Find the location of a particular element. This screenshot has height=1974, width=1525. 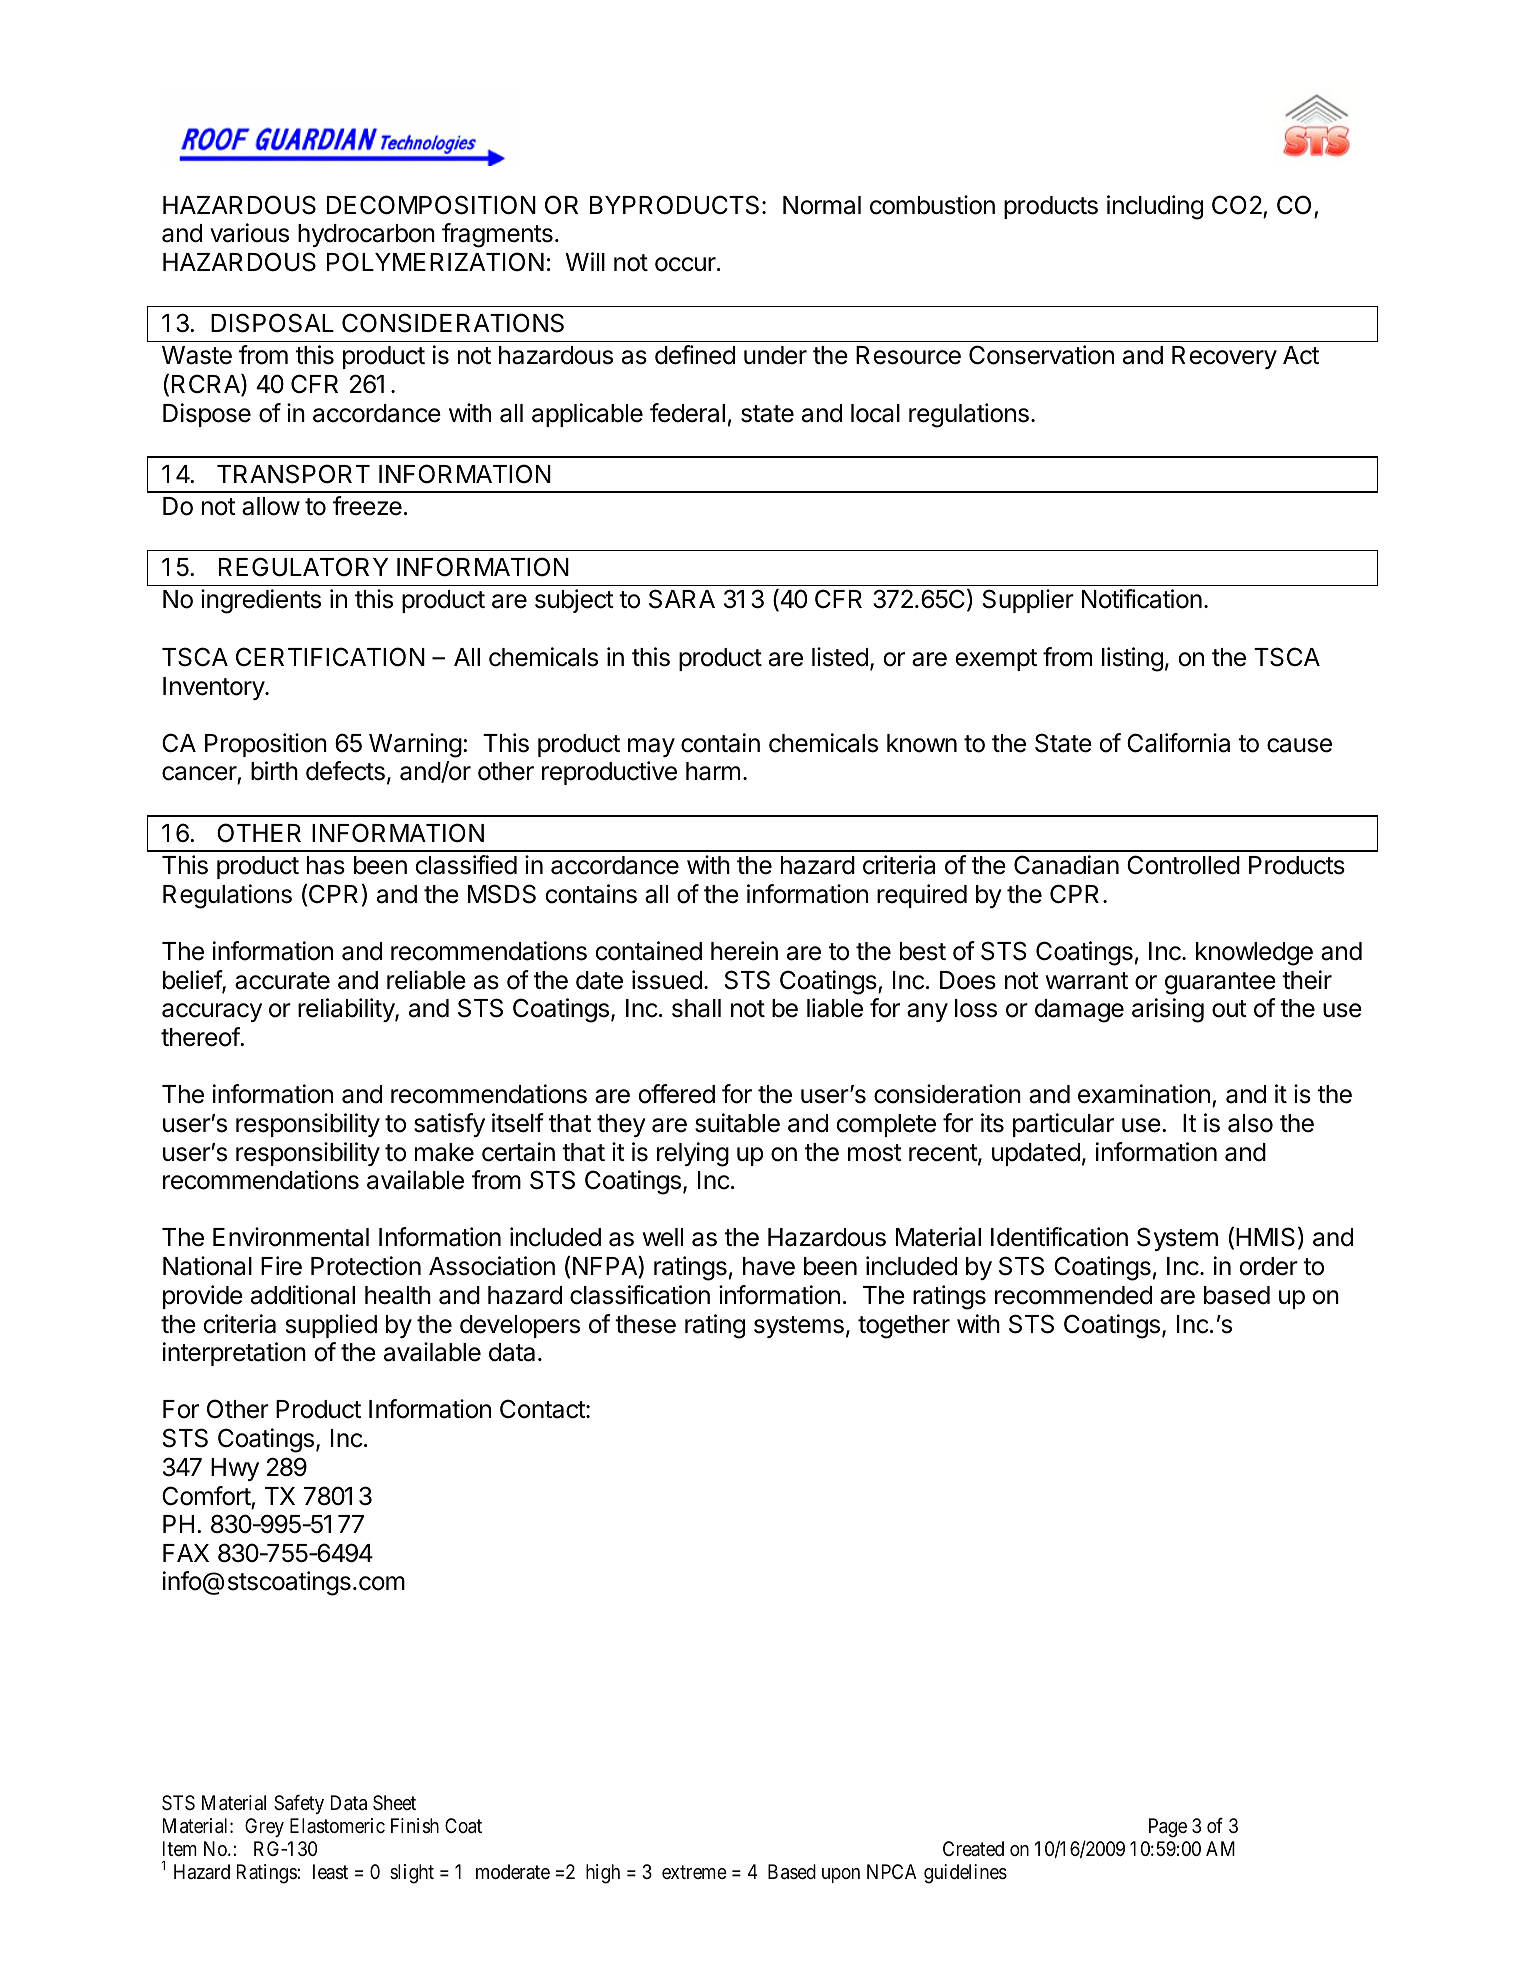

Safety is located at coordinates (299, 1804).
